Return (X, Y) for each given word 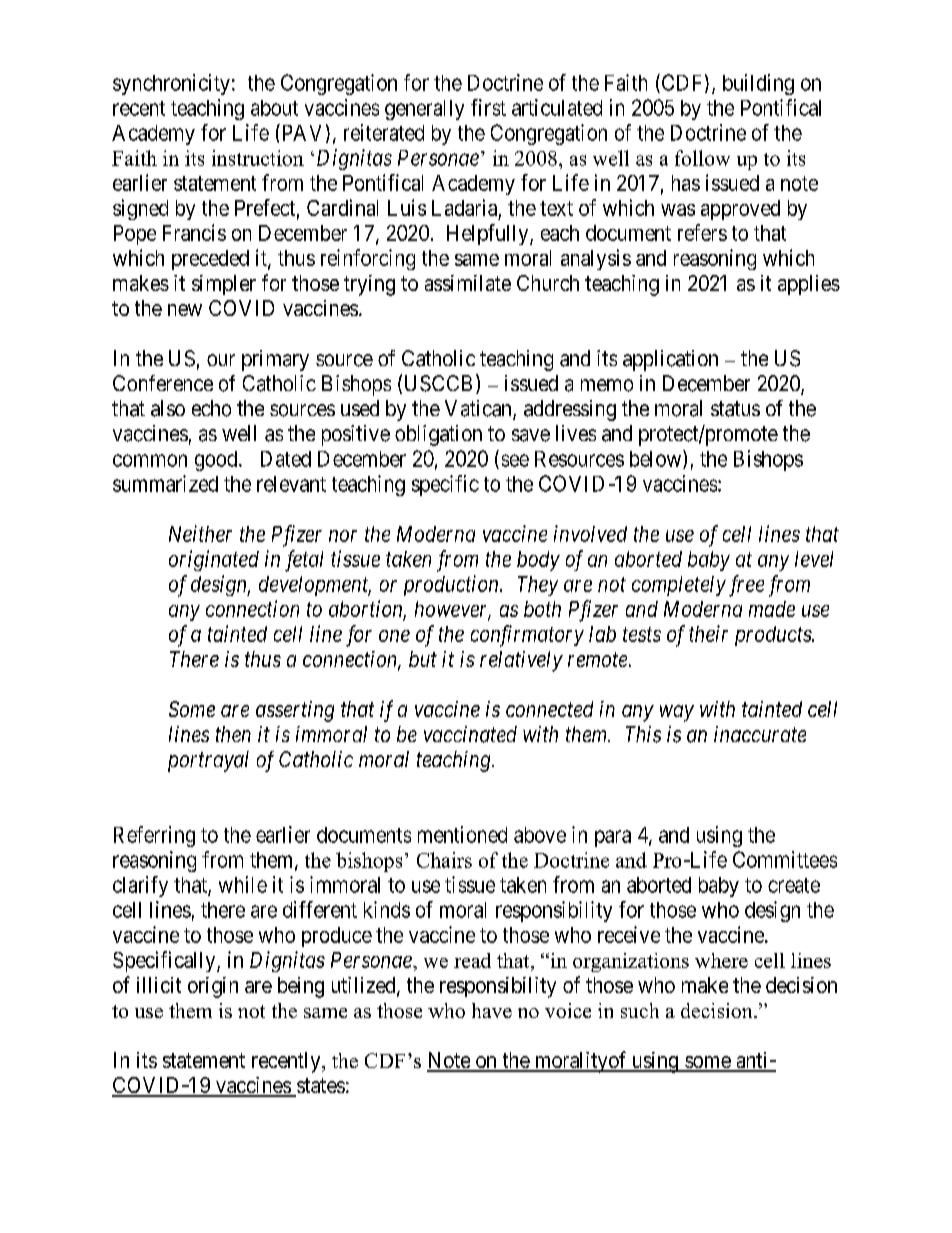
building (758, 84)
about (274, 108)
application (670, 360)
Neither (200, 533)
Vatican (479, 409)
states (320, 1087)
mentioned (462, 834)
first (488, 107)
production (452, 585)
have (492, 1010)
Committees (785, 859)
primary (275, 360)
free (746, 586)
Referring (154, 836)
